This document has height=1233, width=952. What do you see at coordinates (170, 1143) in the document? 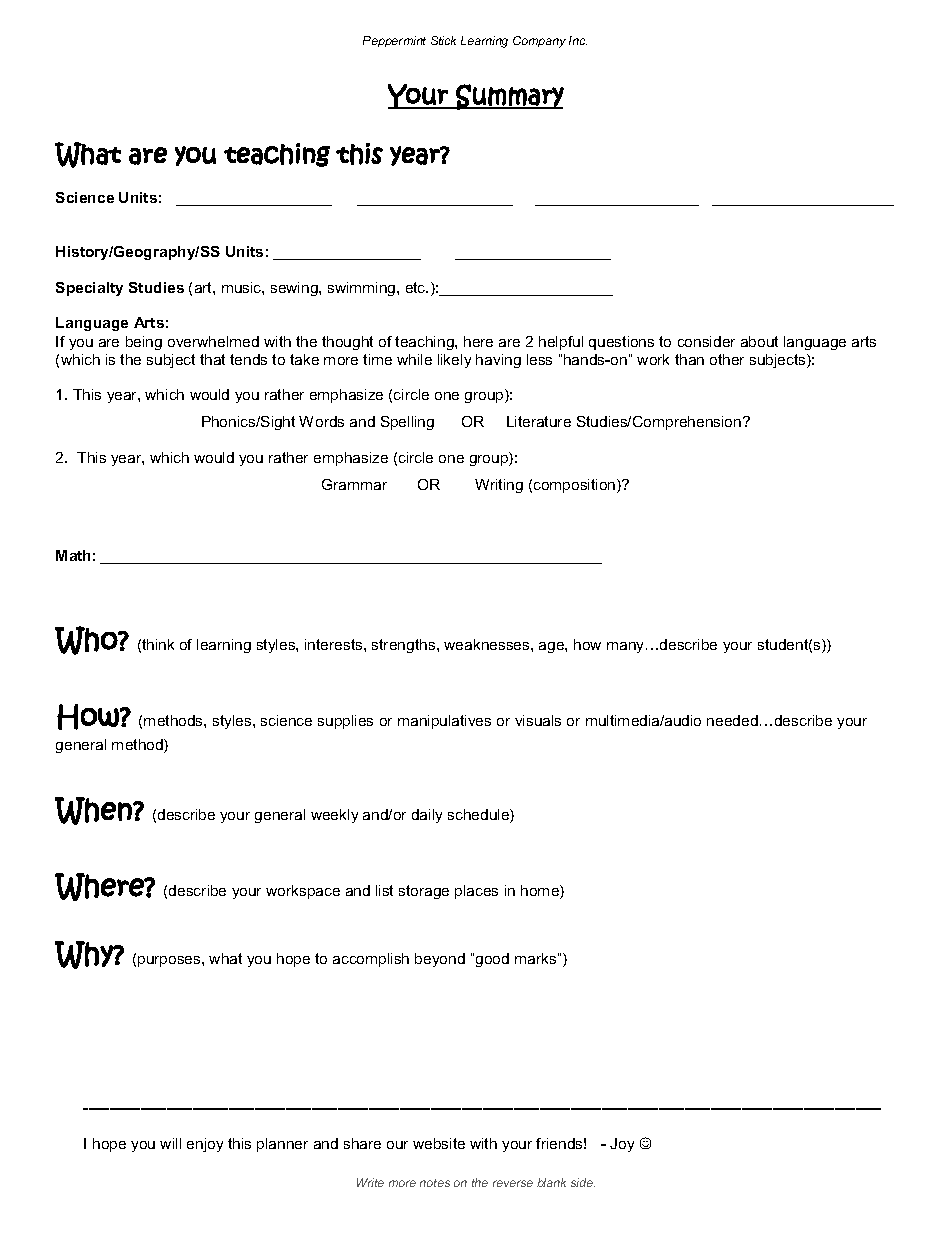
I see `will` at bounding box center [170, 1143].
